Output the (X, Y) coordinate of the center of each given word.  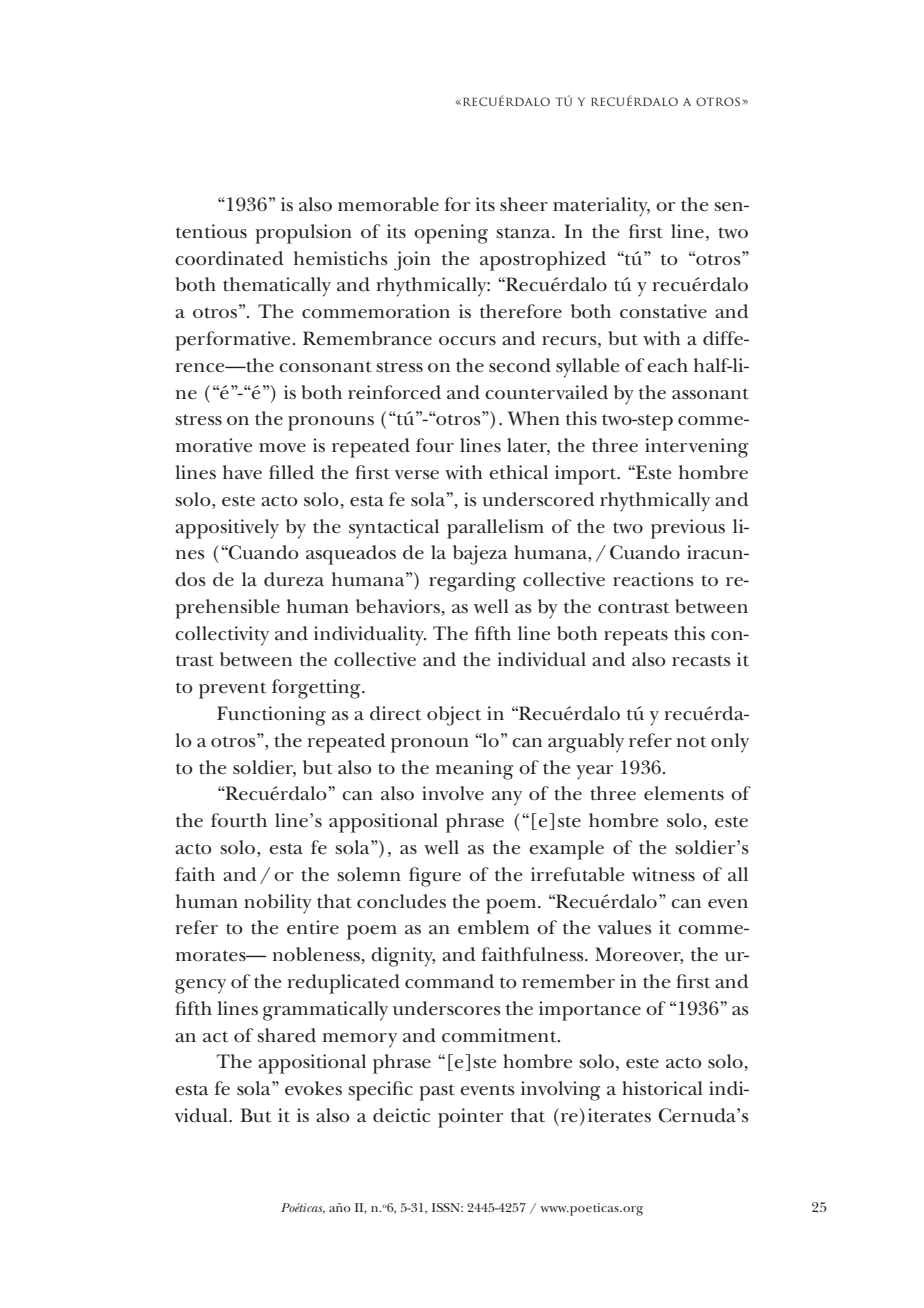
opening (451, 234)
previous (688, 529)
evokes (313, 1088)
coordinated (229, 258)
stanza (524, 233)
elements (684, 793)
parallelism (495, 529)
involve (453, 793)
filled (291, 472)
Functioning (271, 716)
